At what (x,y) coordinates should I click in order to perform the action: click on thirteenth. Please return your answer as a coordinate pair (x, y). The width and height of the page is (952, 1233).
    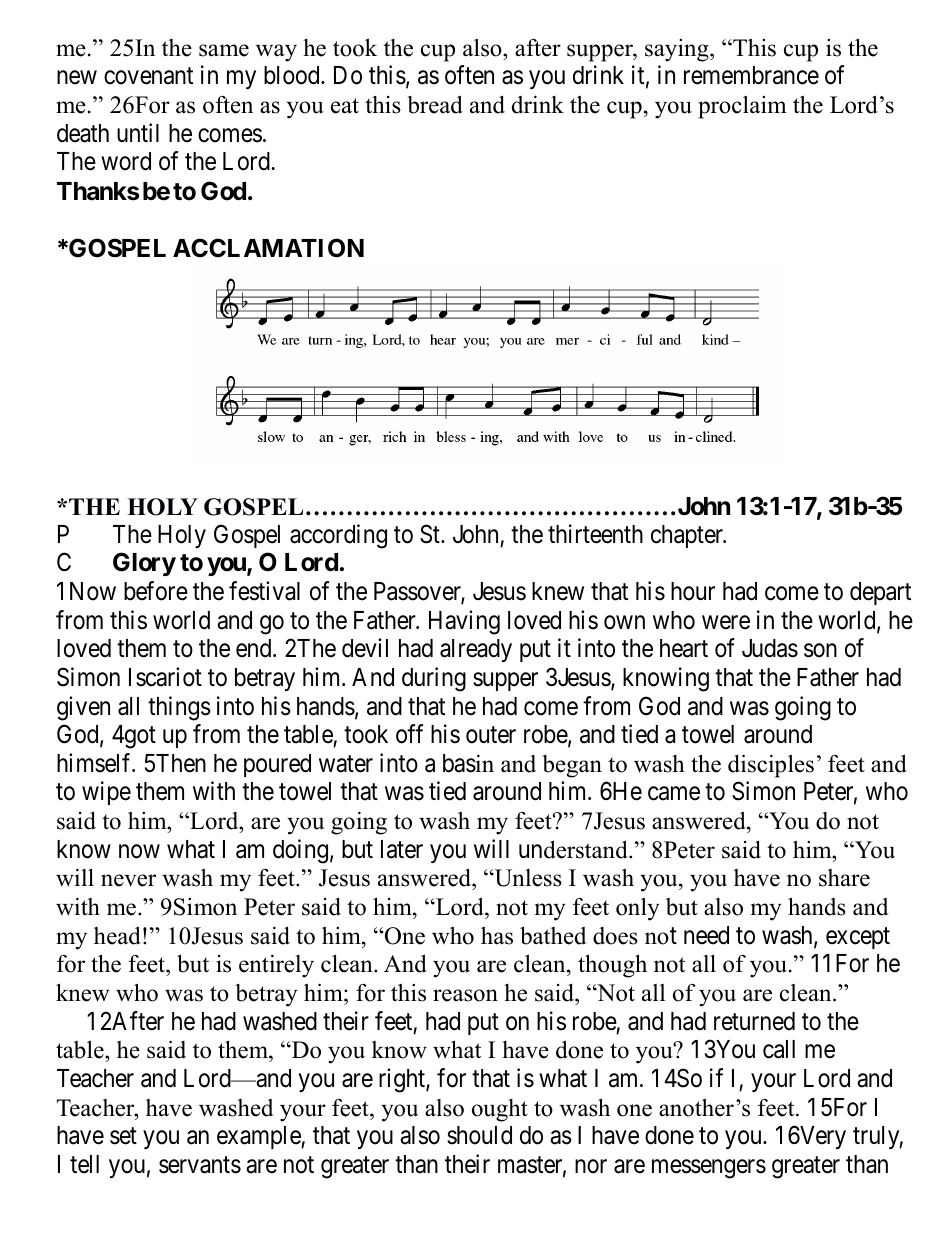
    Looking at the image, I should click on (595, 534).
